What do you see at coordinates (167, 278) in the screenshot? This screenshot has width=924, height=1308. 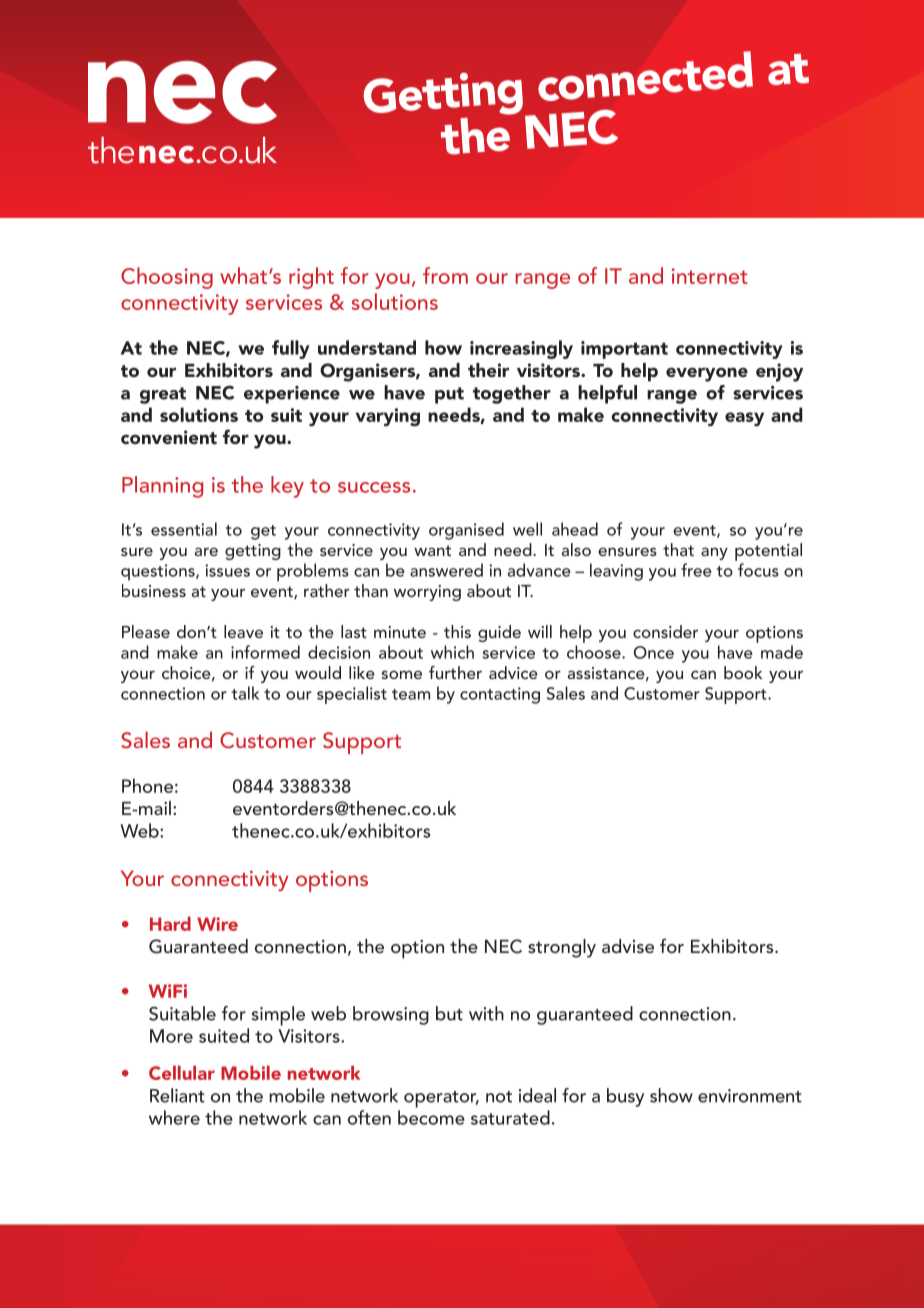 I see `Choosing` at bounding box center [167, 278].
